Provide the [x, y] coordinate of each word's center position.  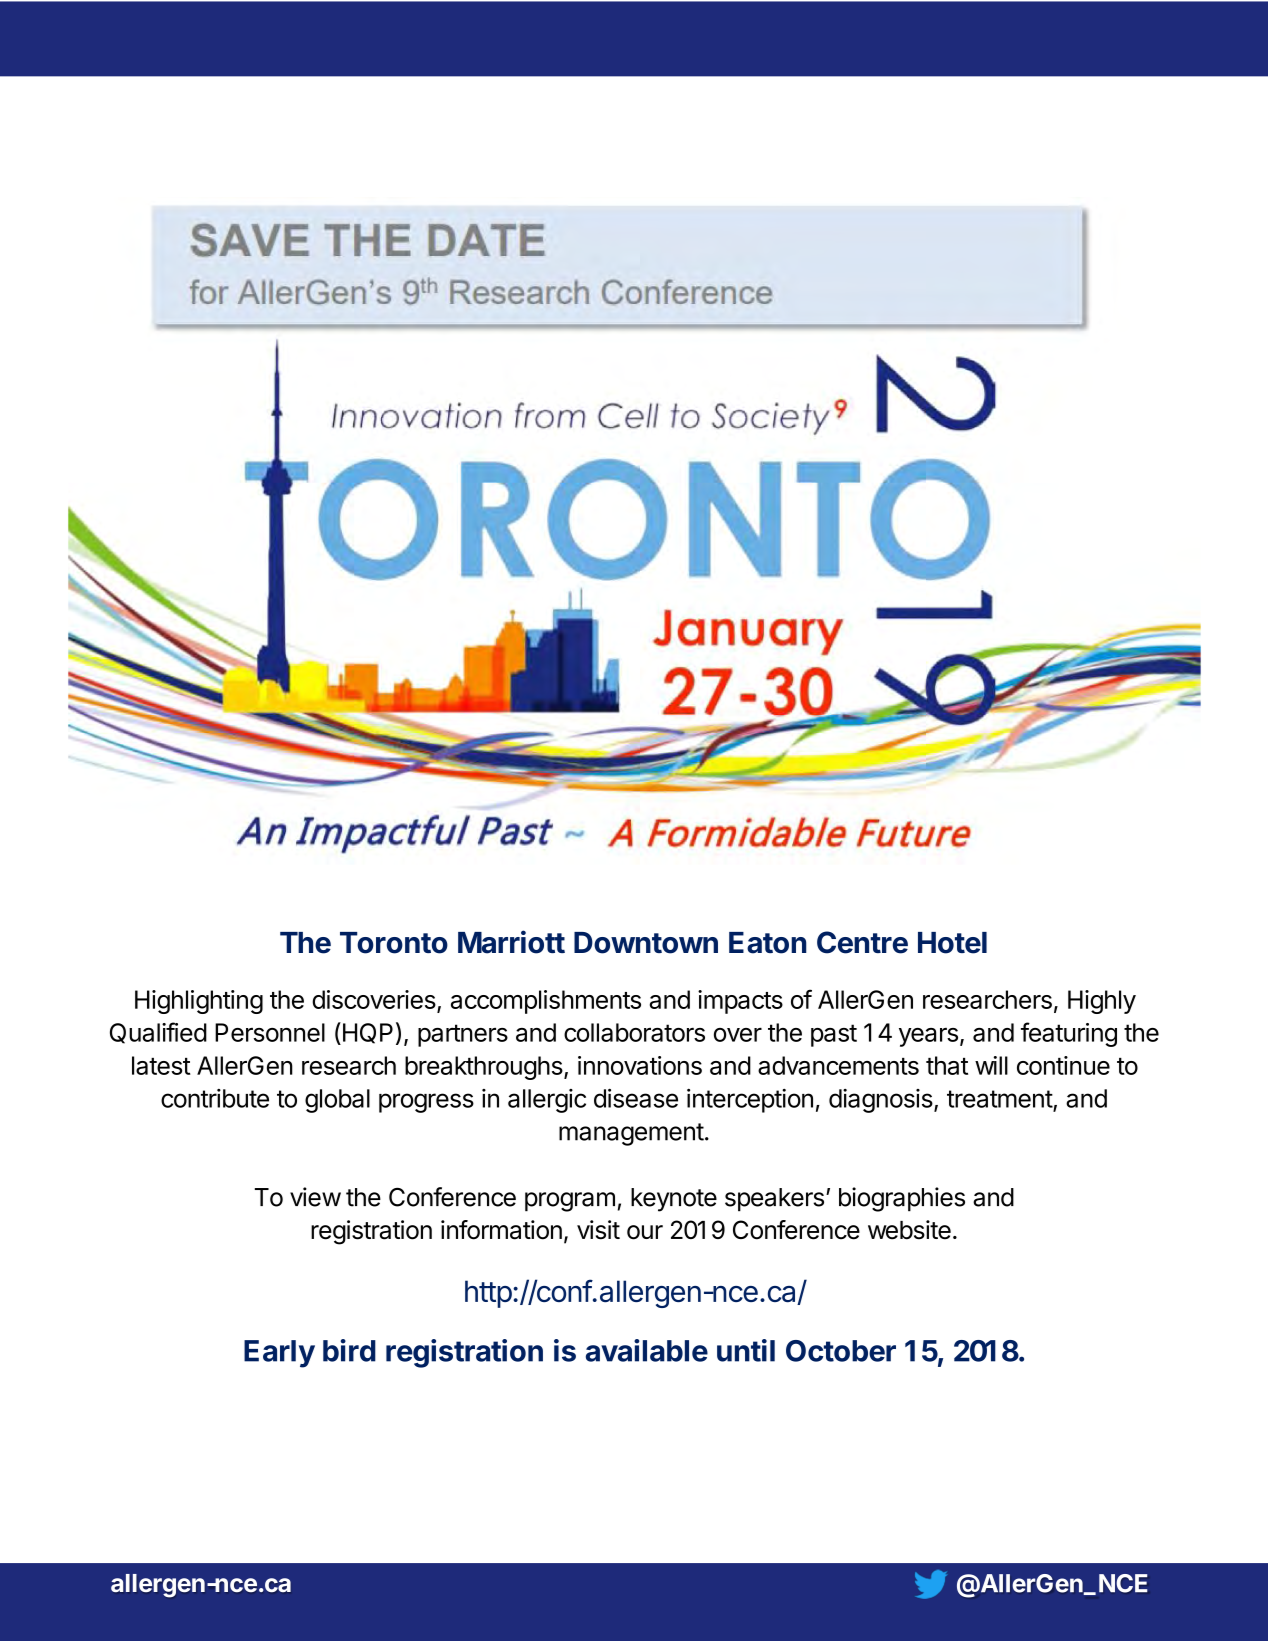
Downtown [646, 943]
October [841, 1351]
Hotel [952, 943]
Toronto [394, 943]
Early [279, 1354]
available [647, 1350]
